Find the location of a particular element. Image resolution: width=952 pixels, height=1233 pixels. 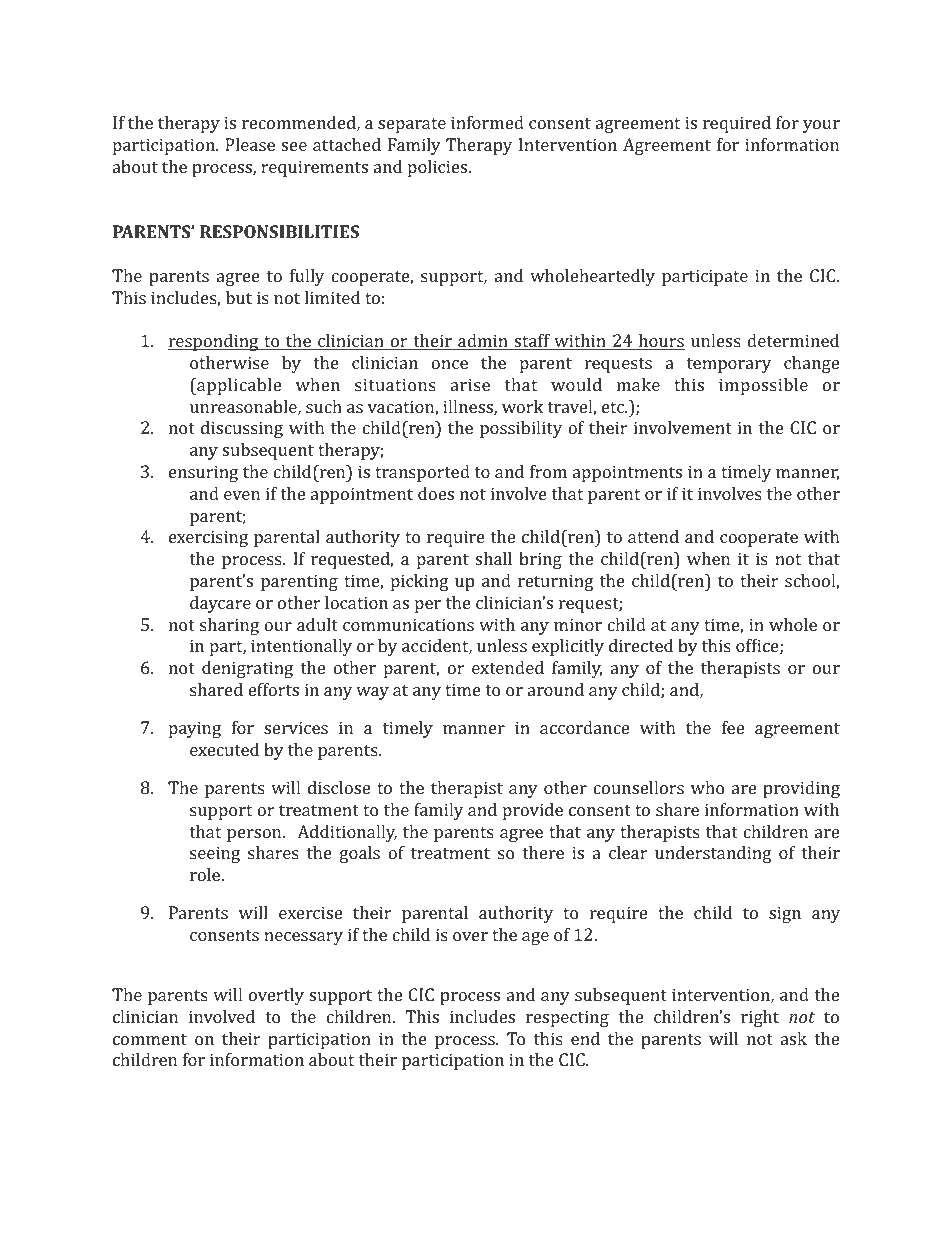

fee is located at coordinates (733, 727).
